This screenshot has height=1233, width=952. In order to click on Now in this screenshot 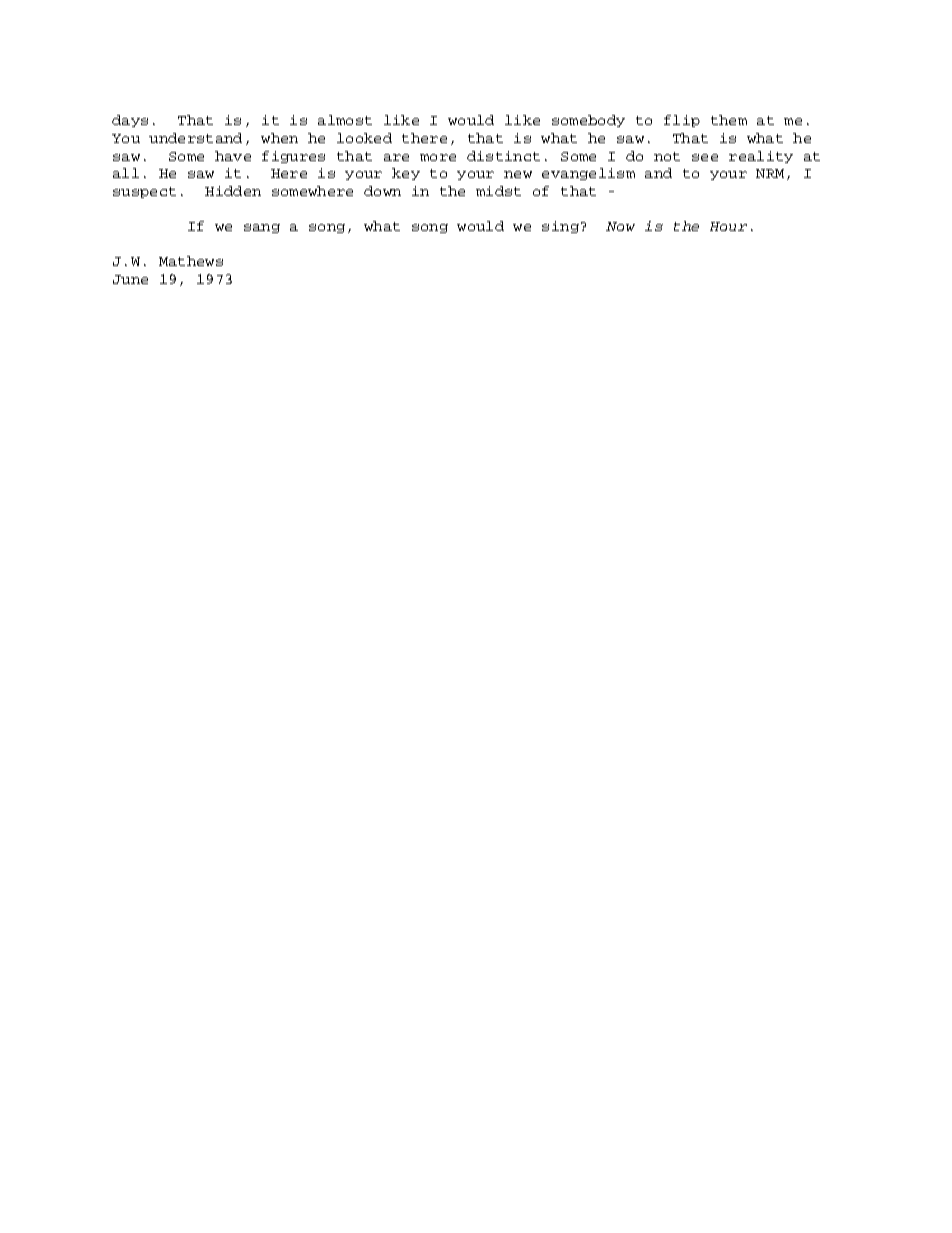, I will do `click(620, 226)`.
